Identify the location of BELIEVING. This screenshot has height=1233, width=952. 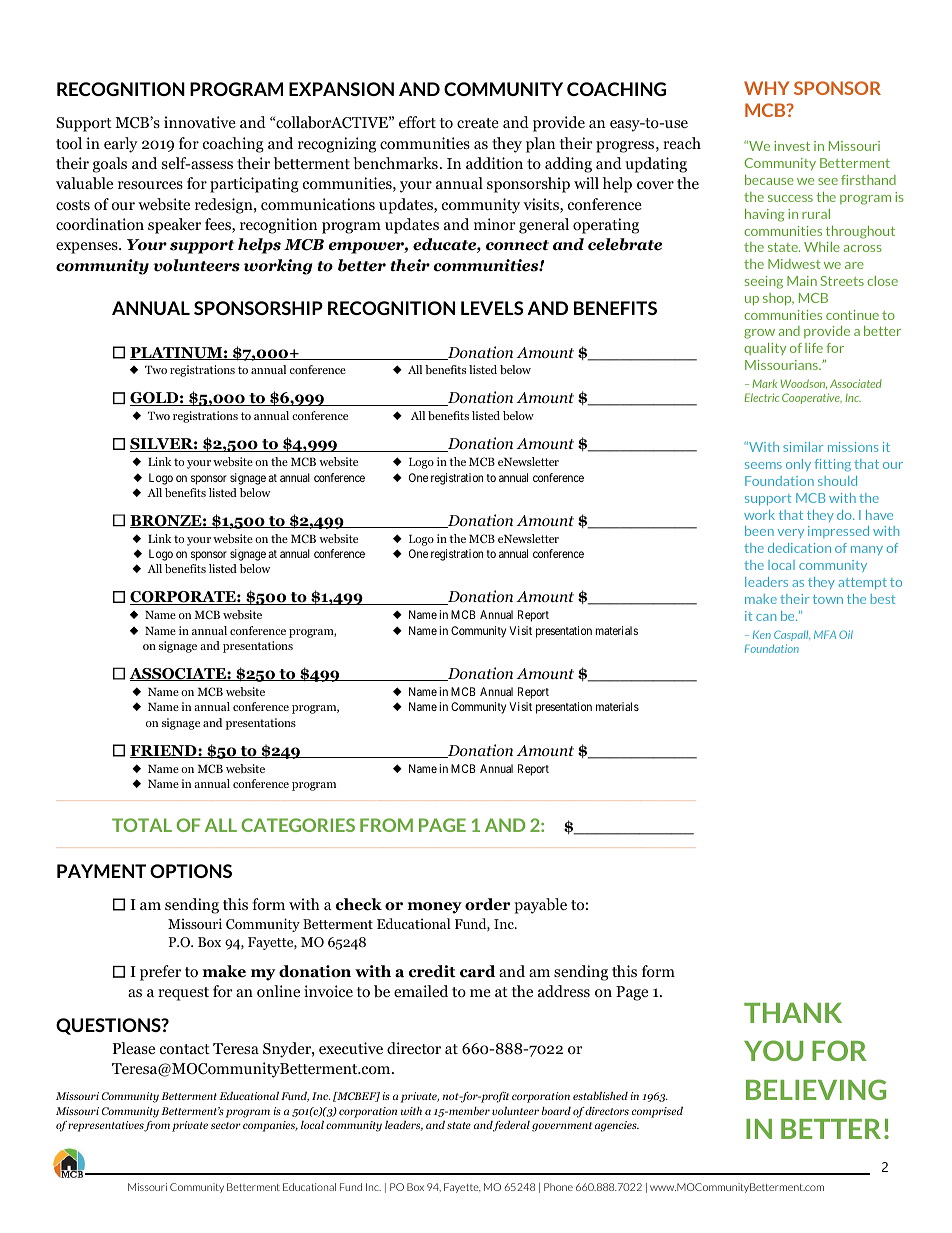
(816, 1089).
